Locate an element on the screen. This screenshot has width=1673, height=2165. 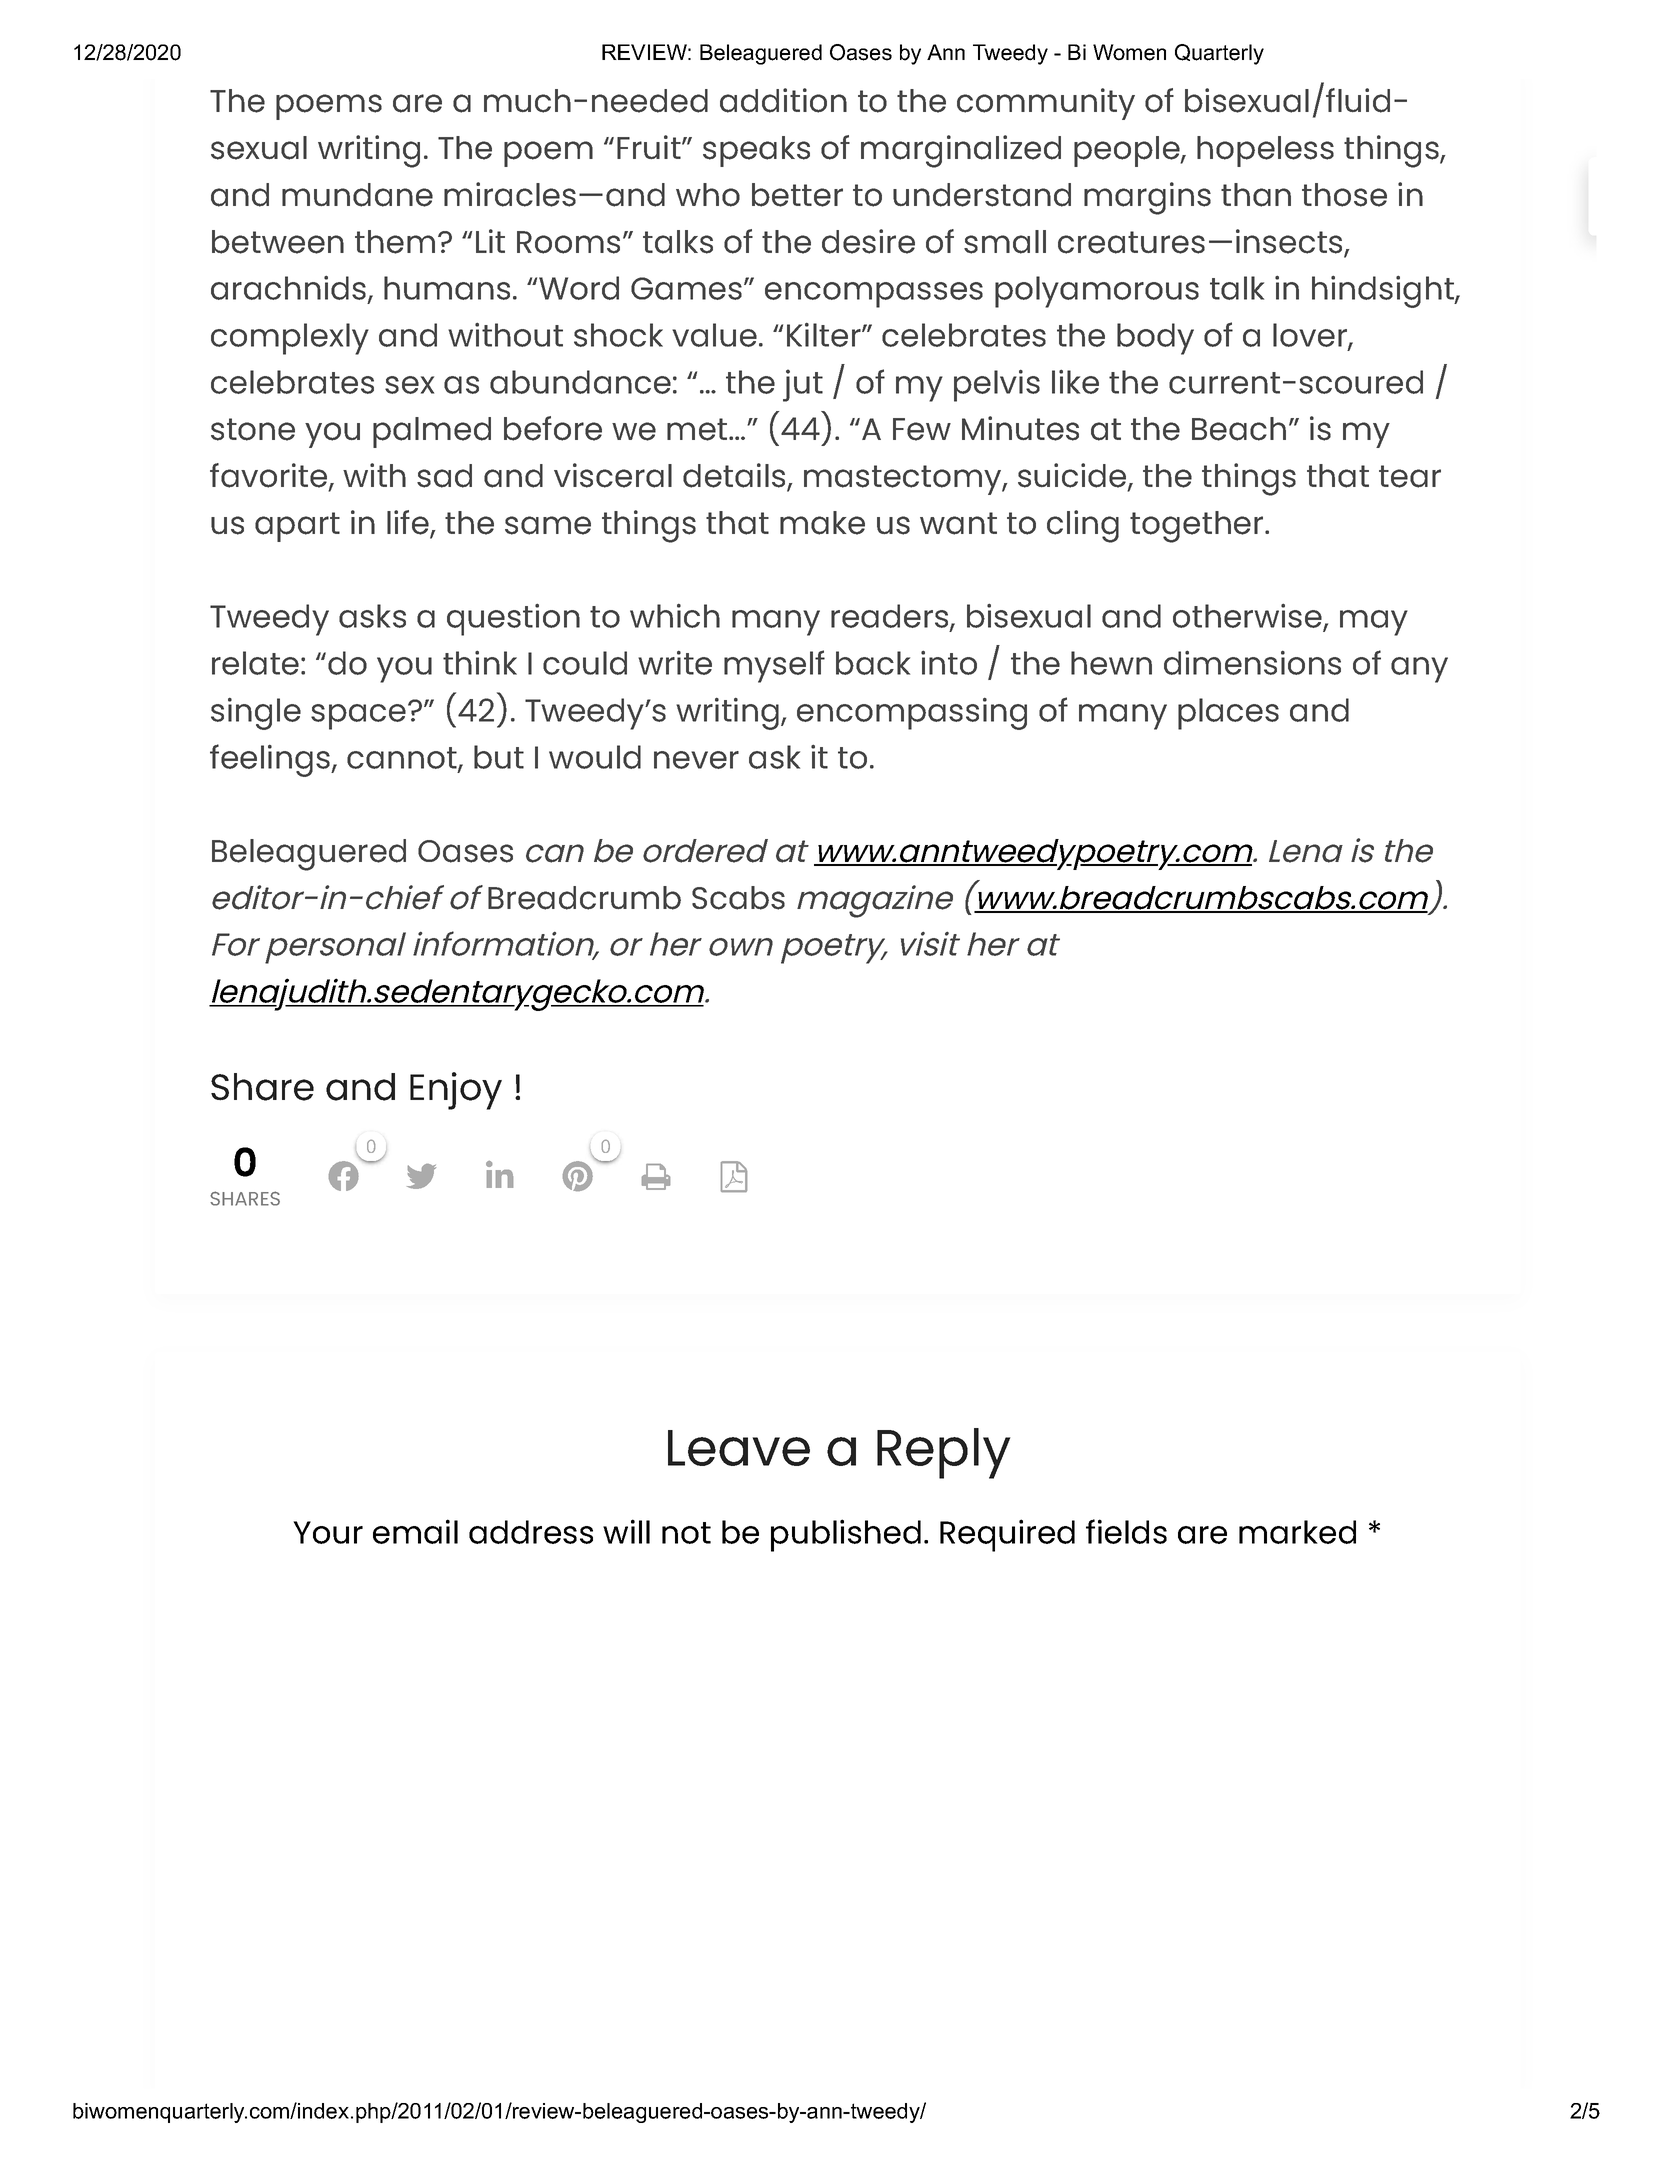
cannot is located at coordinates (403, 759).
